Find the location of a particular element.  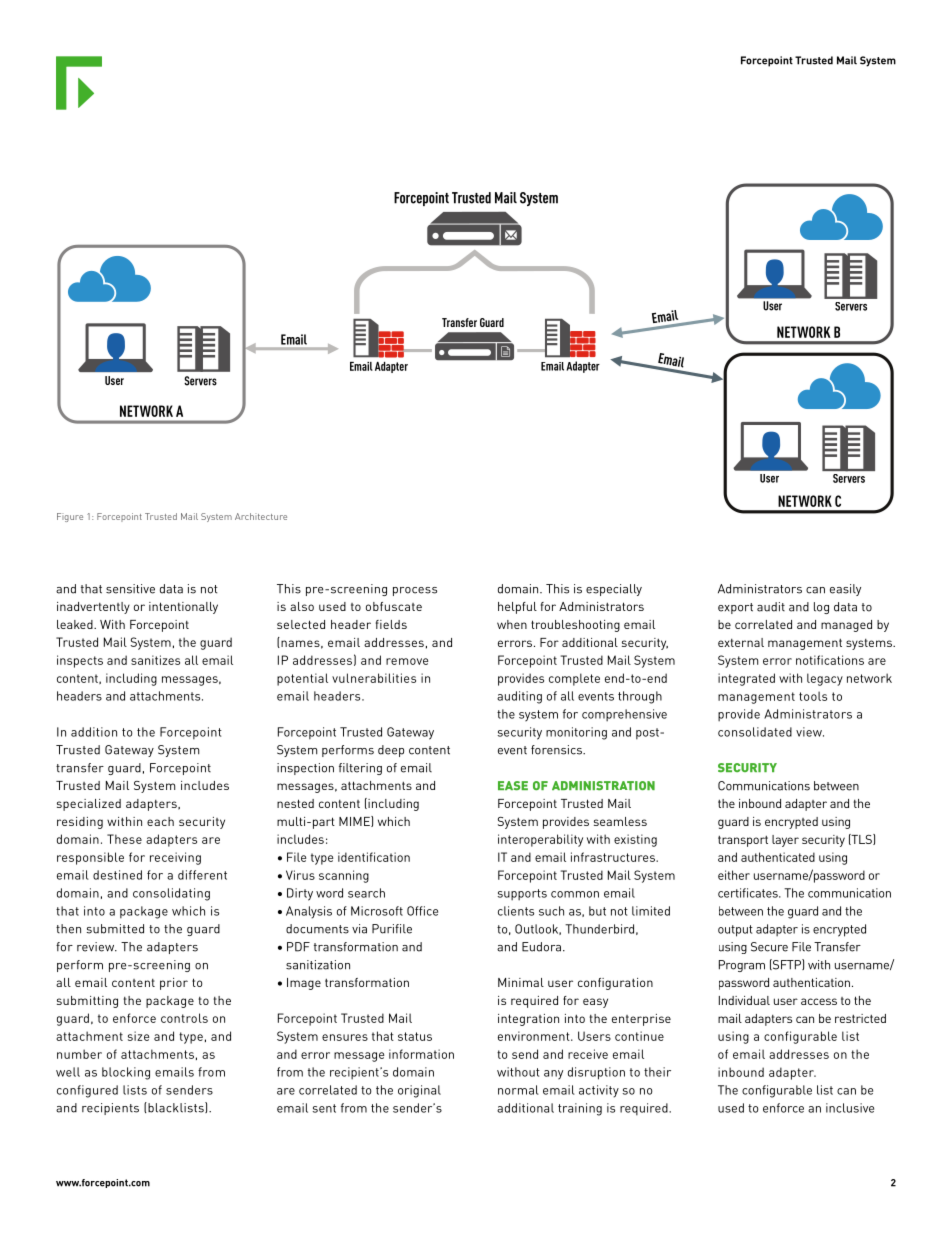

certificates is located at coordinates (749, 893).
